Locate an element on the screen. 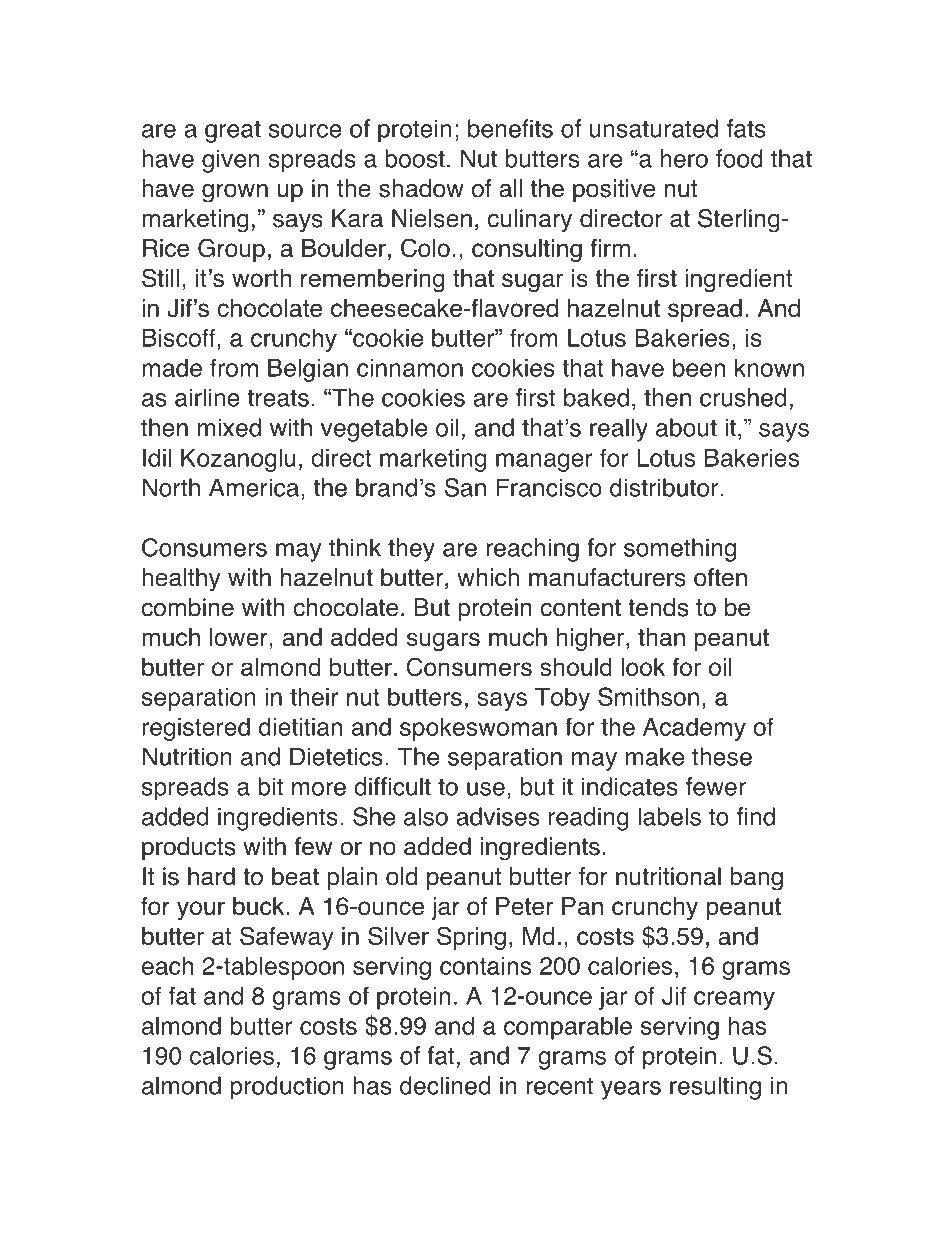  lower is located at coordinates (239, 637).
